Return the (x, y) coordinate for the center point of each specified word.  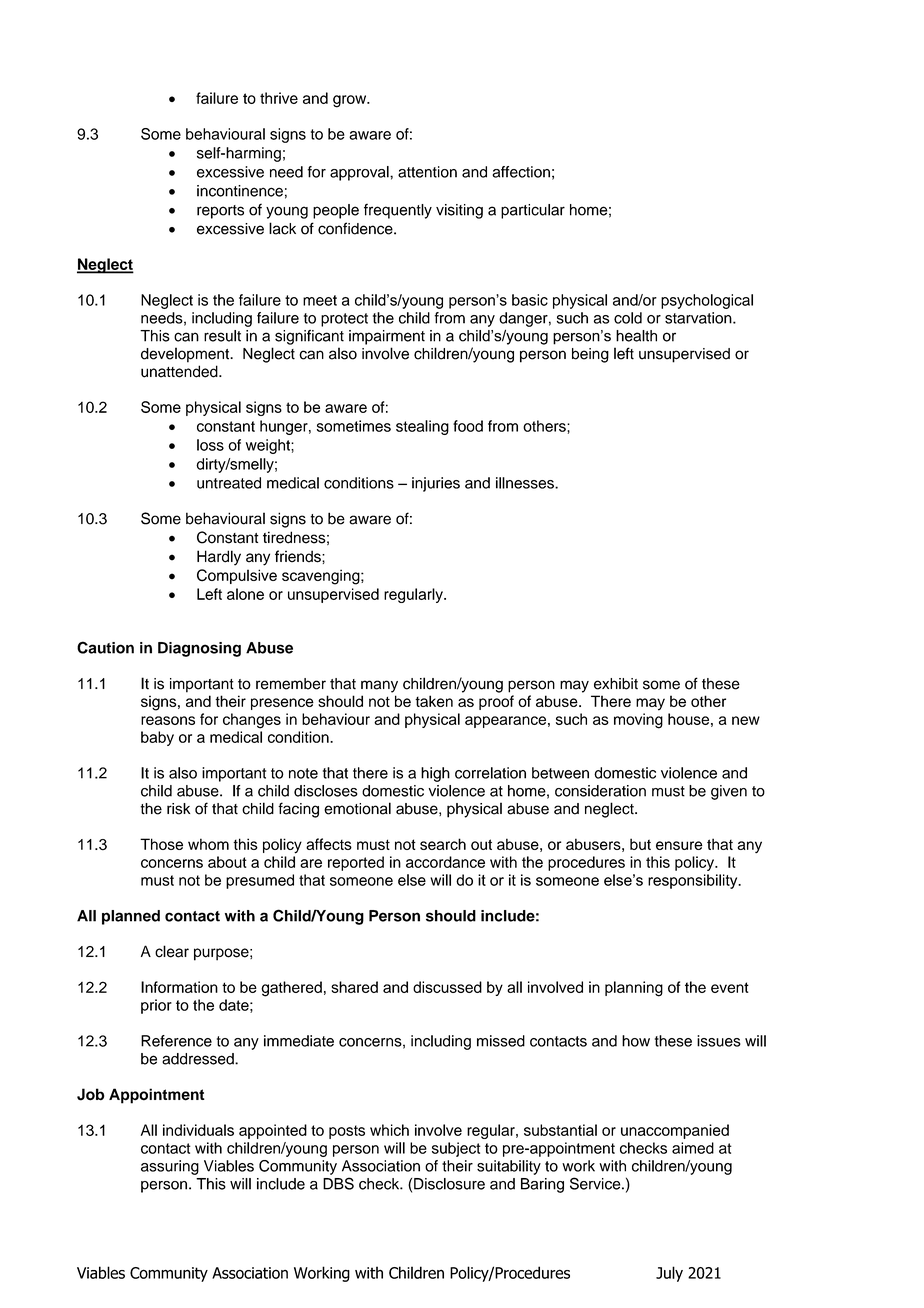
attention (427, 172)
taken (434, 701)
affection (521, 172)
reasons (168, 720)
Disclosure (449, 1184)
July (669, 1274)
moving (638, 721)
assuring (170, 1167)
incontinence (240, 191)
